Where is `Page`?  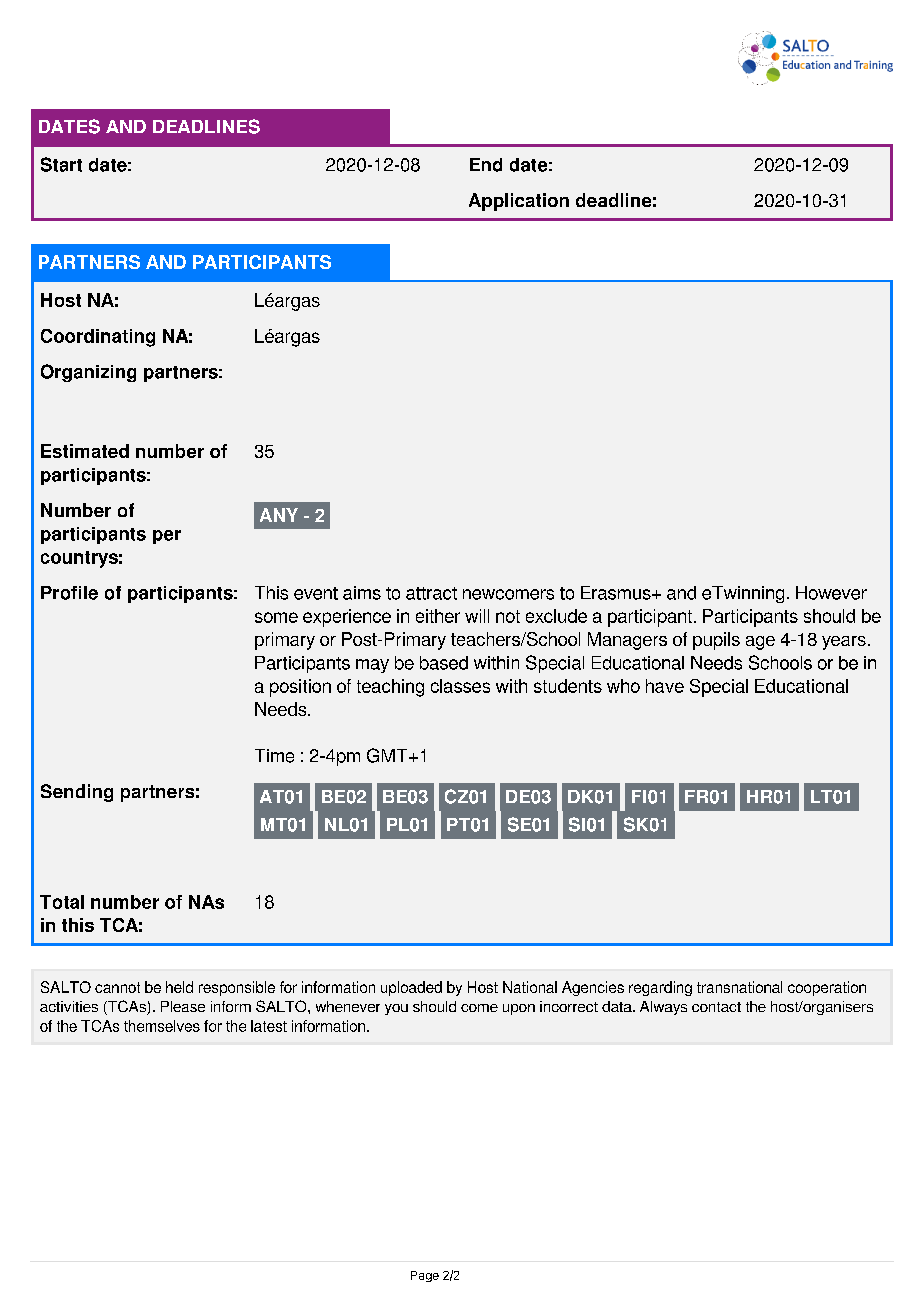
Page is located at coordinates (425, 1276).
